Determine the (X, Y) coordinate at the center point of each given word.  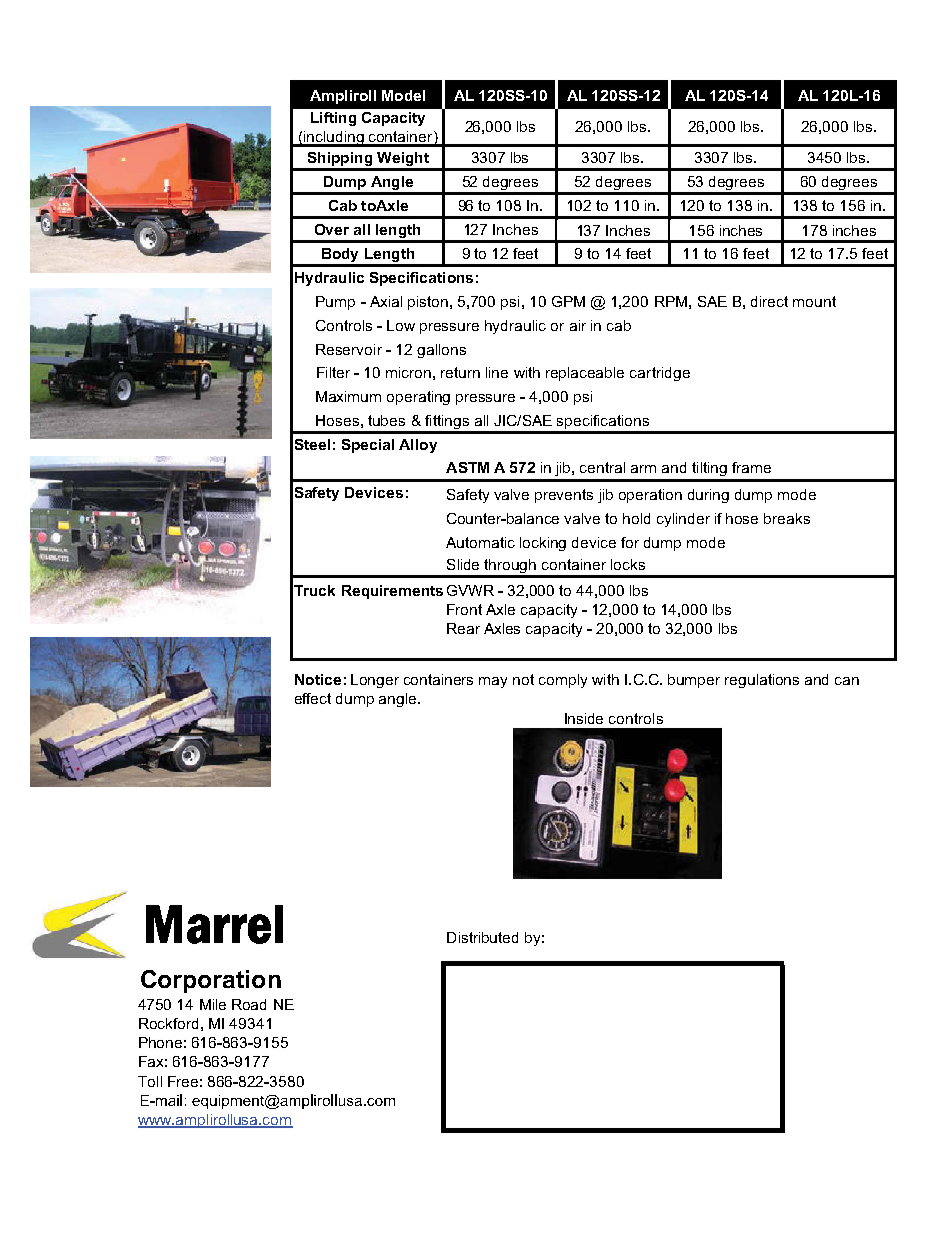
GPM (568, 301)
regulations (762, 681)
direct (769, 301)
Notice (318, 679)
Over (332, 229)
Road (249, 1004)
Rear (463, 628)
